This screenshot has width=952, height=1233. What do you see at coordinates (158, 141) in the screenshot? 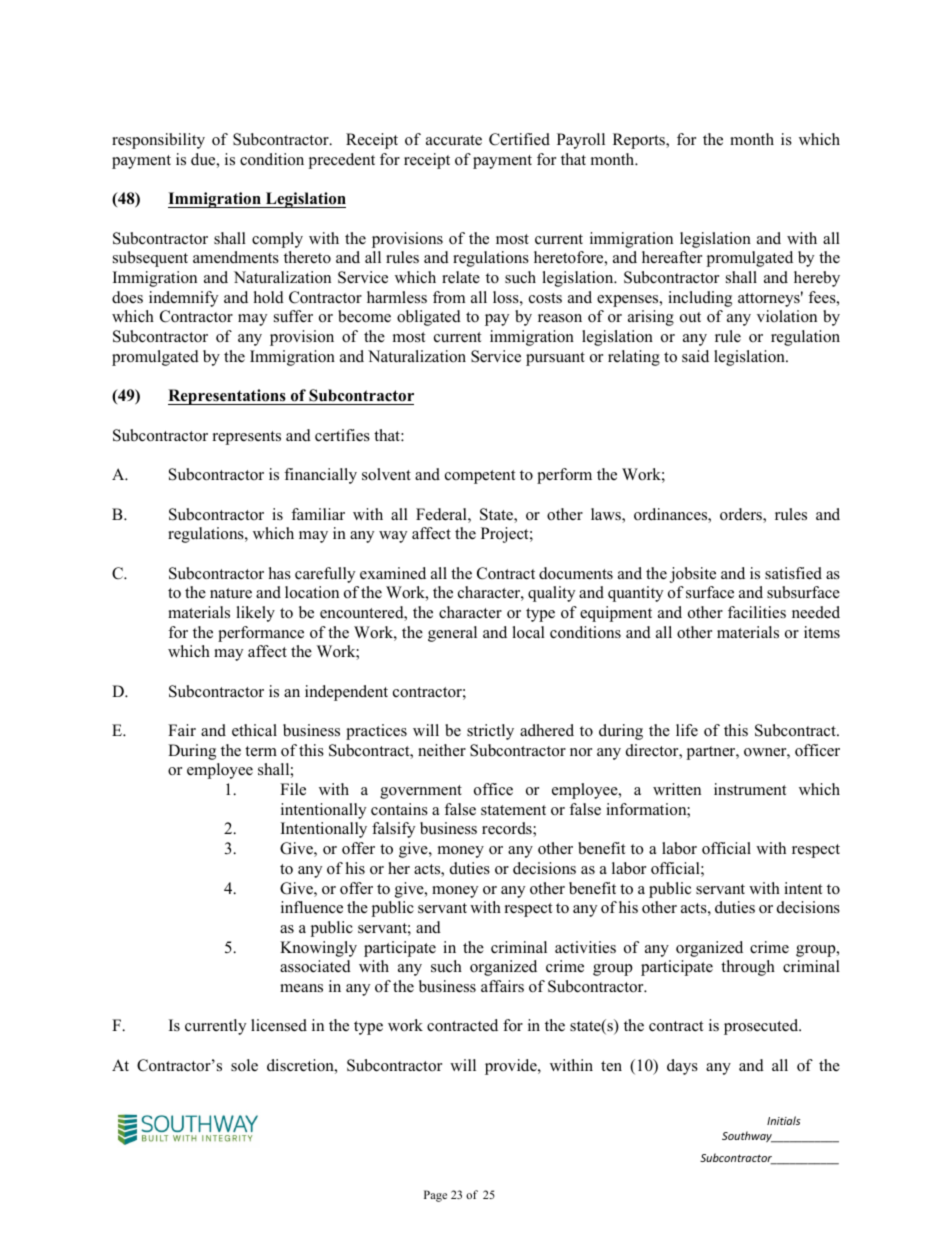
I see `responsibility` at bounding box center [158, 141].
